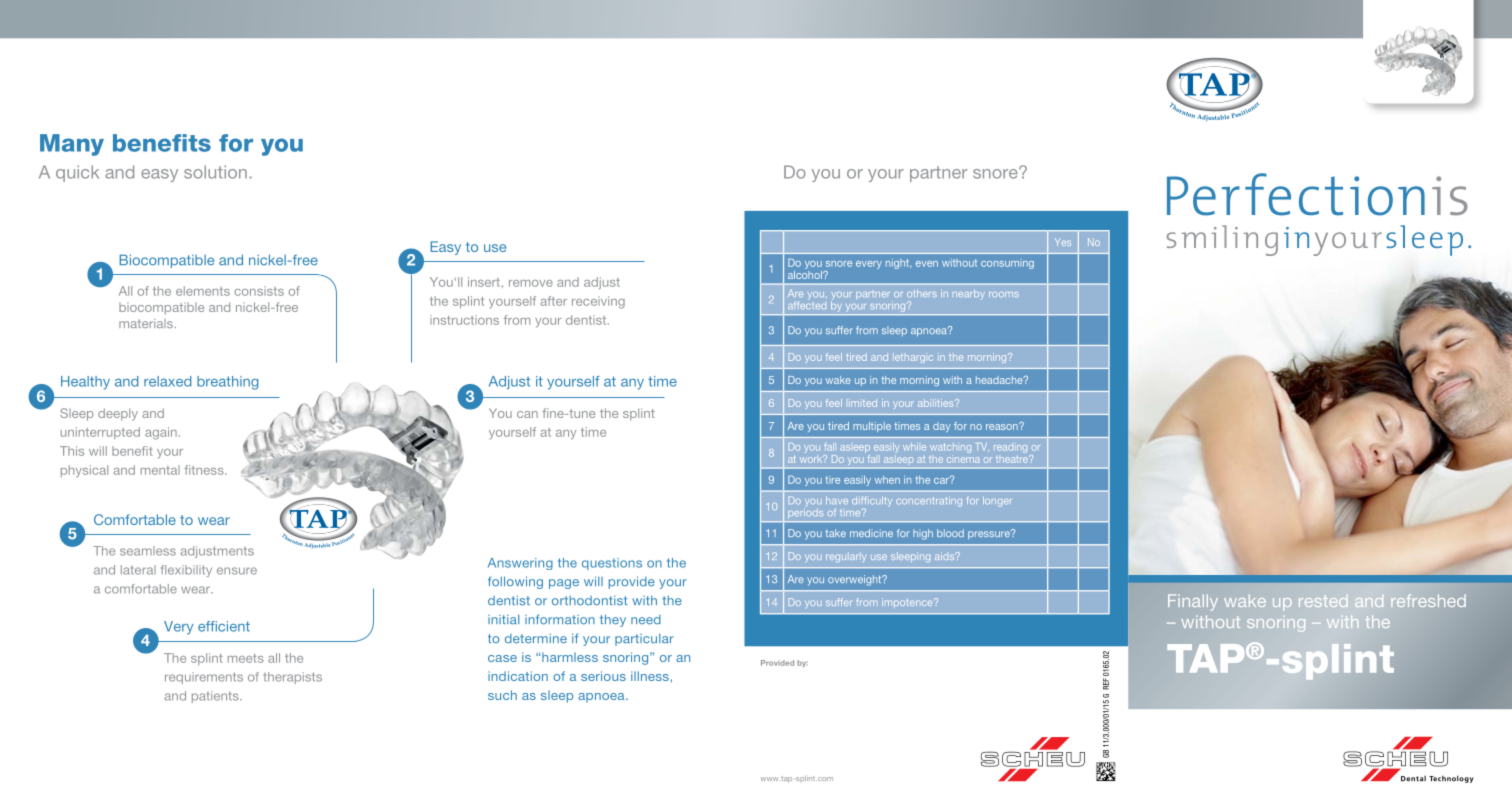 This screenshot has height=805, width=1512. Describe the element at coordinates (1004, 294) in the screenshot. I see `rooms` at that location.
